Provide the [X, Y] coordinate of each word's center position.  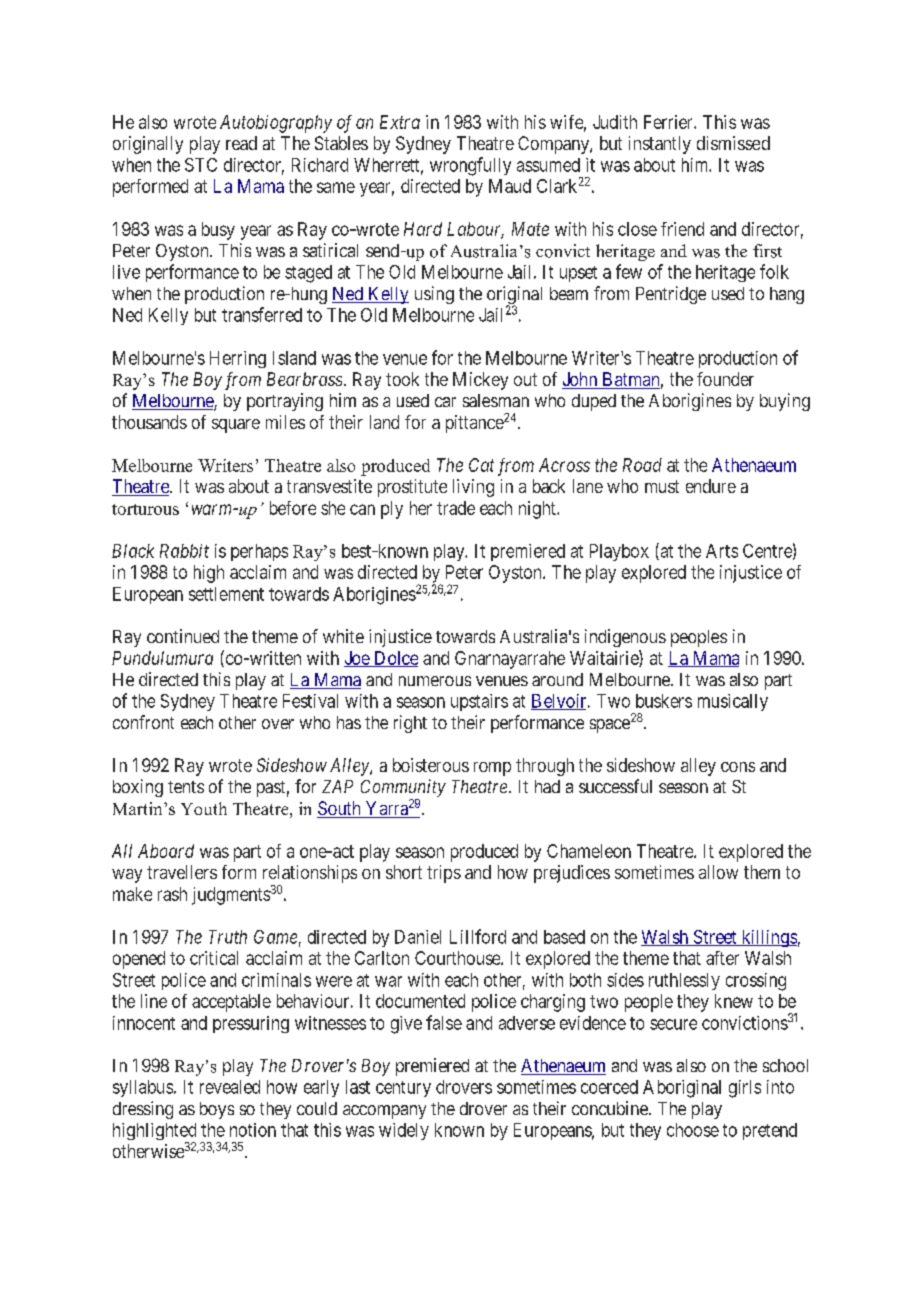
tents [186, 787]
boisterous [431, 765]
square [236, 426]
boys [217, 1110]
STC [201, 165]
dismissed [733, 143]
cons [738, 767]
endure [711, 486]
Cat [481, 465]
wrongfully [470, 166]
